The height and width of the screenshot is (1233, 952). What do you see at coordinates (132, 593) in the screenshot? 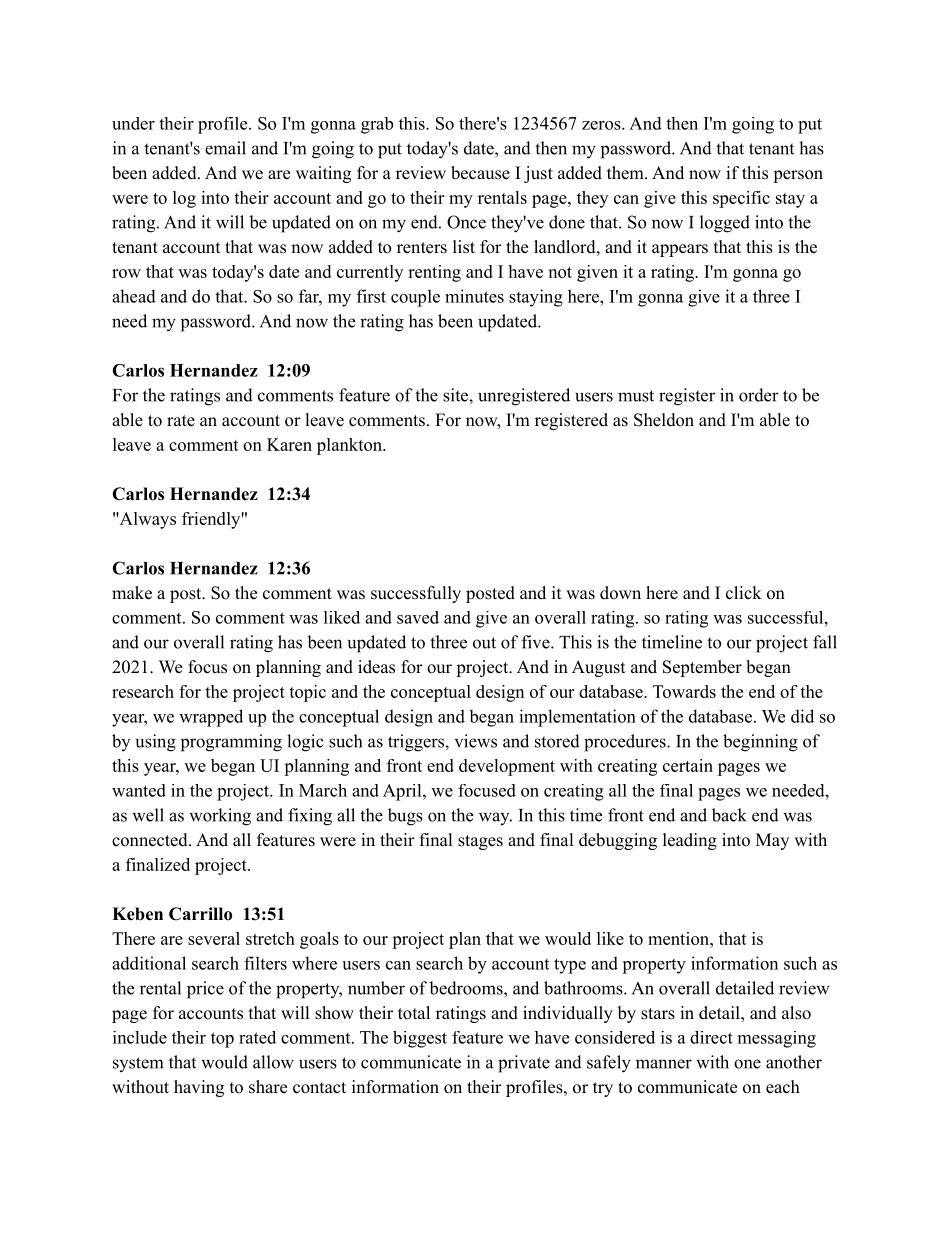
I see `make` at bounding box center [132, 593].
